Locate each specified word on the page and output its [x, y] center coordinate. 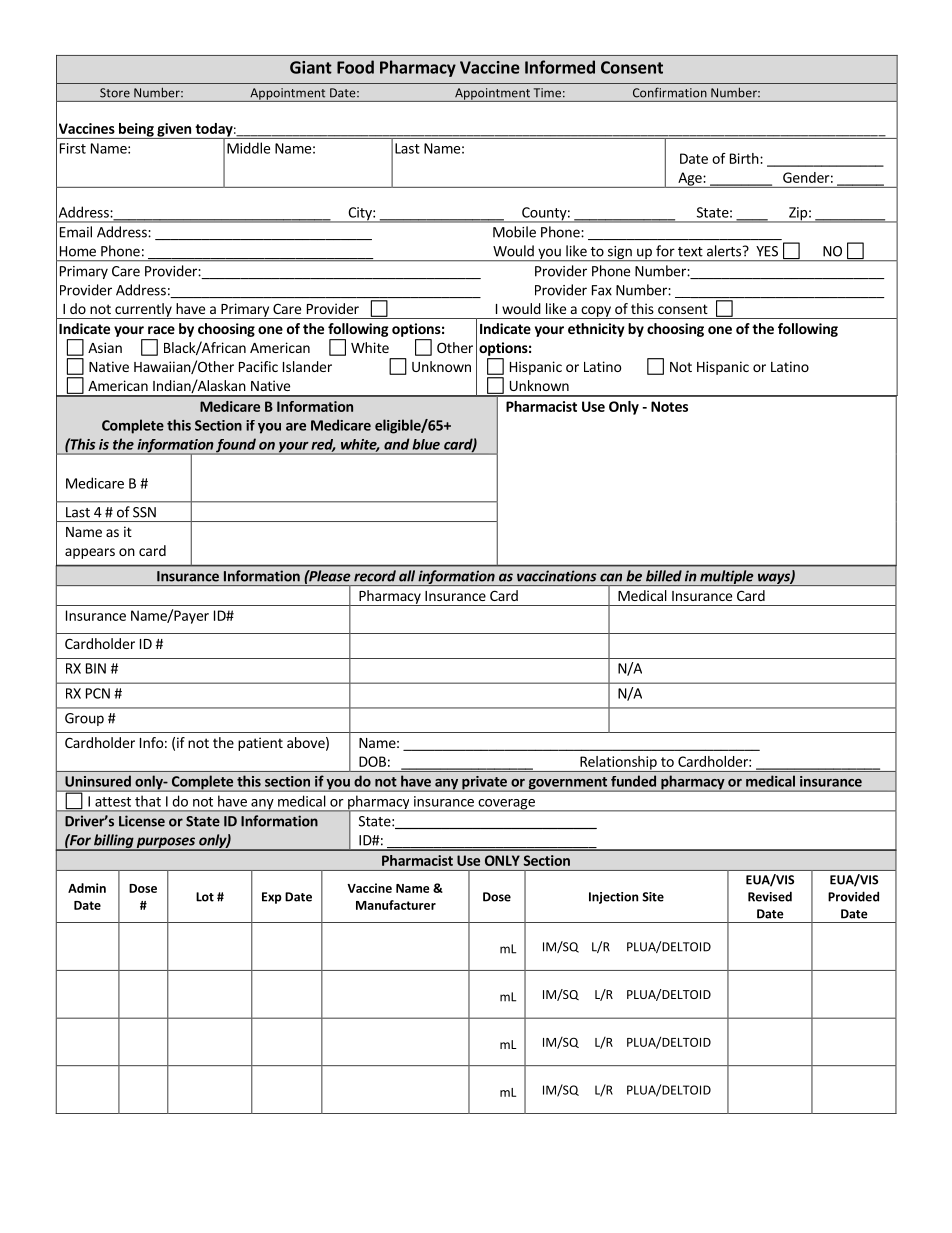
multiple [727, 578]
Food [355, 67]
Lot [205, 897]
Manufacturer [396, 905]
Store [115, 93]
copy [596, 312]
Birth [744, 158]
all [407, 576]
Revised [770, 896]
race [161, 330]
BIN [96, 668]
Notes [669, 406]
